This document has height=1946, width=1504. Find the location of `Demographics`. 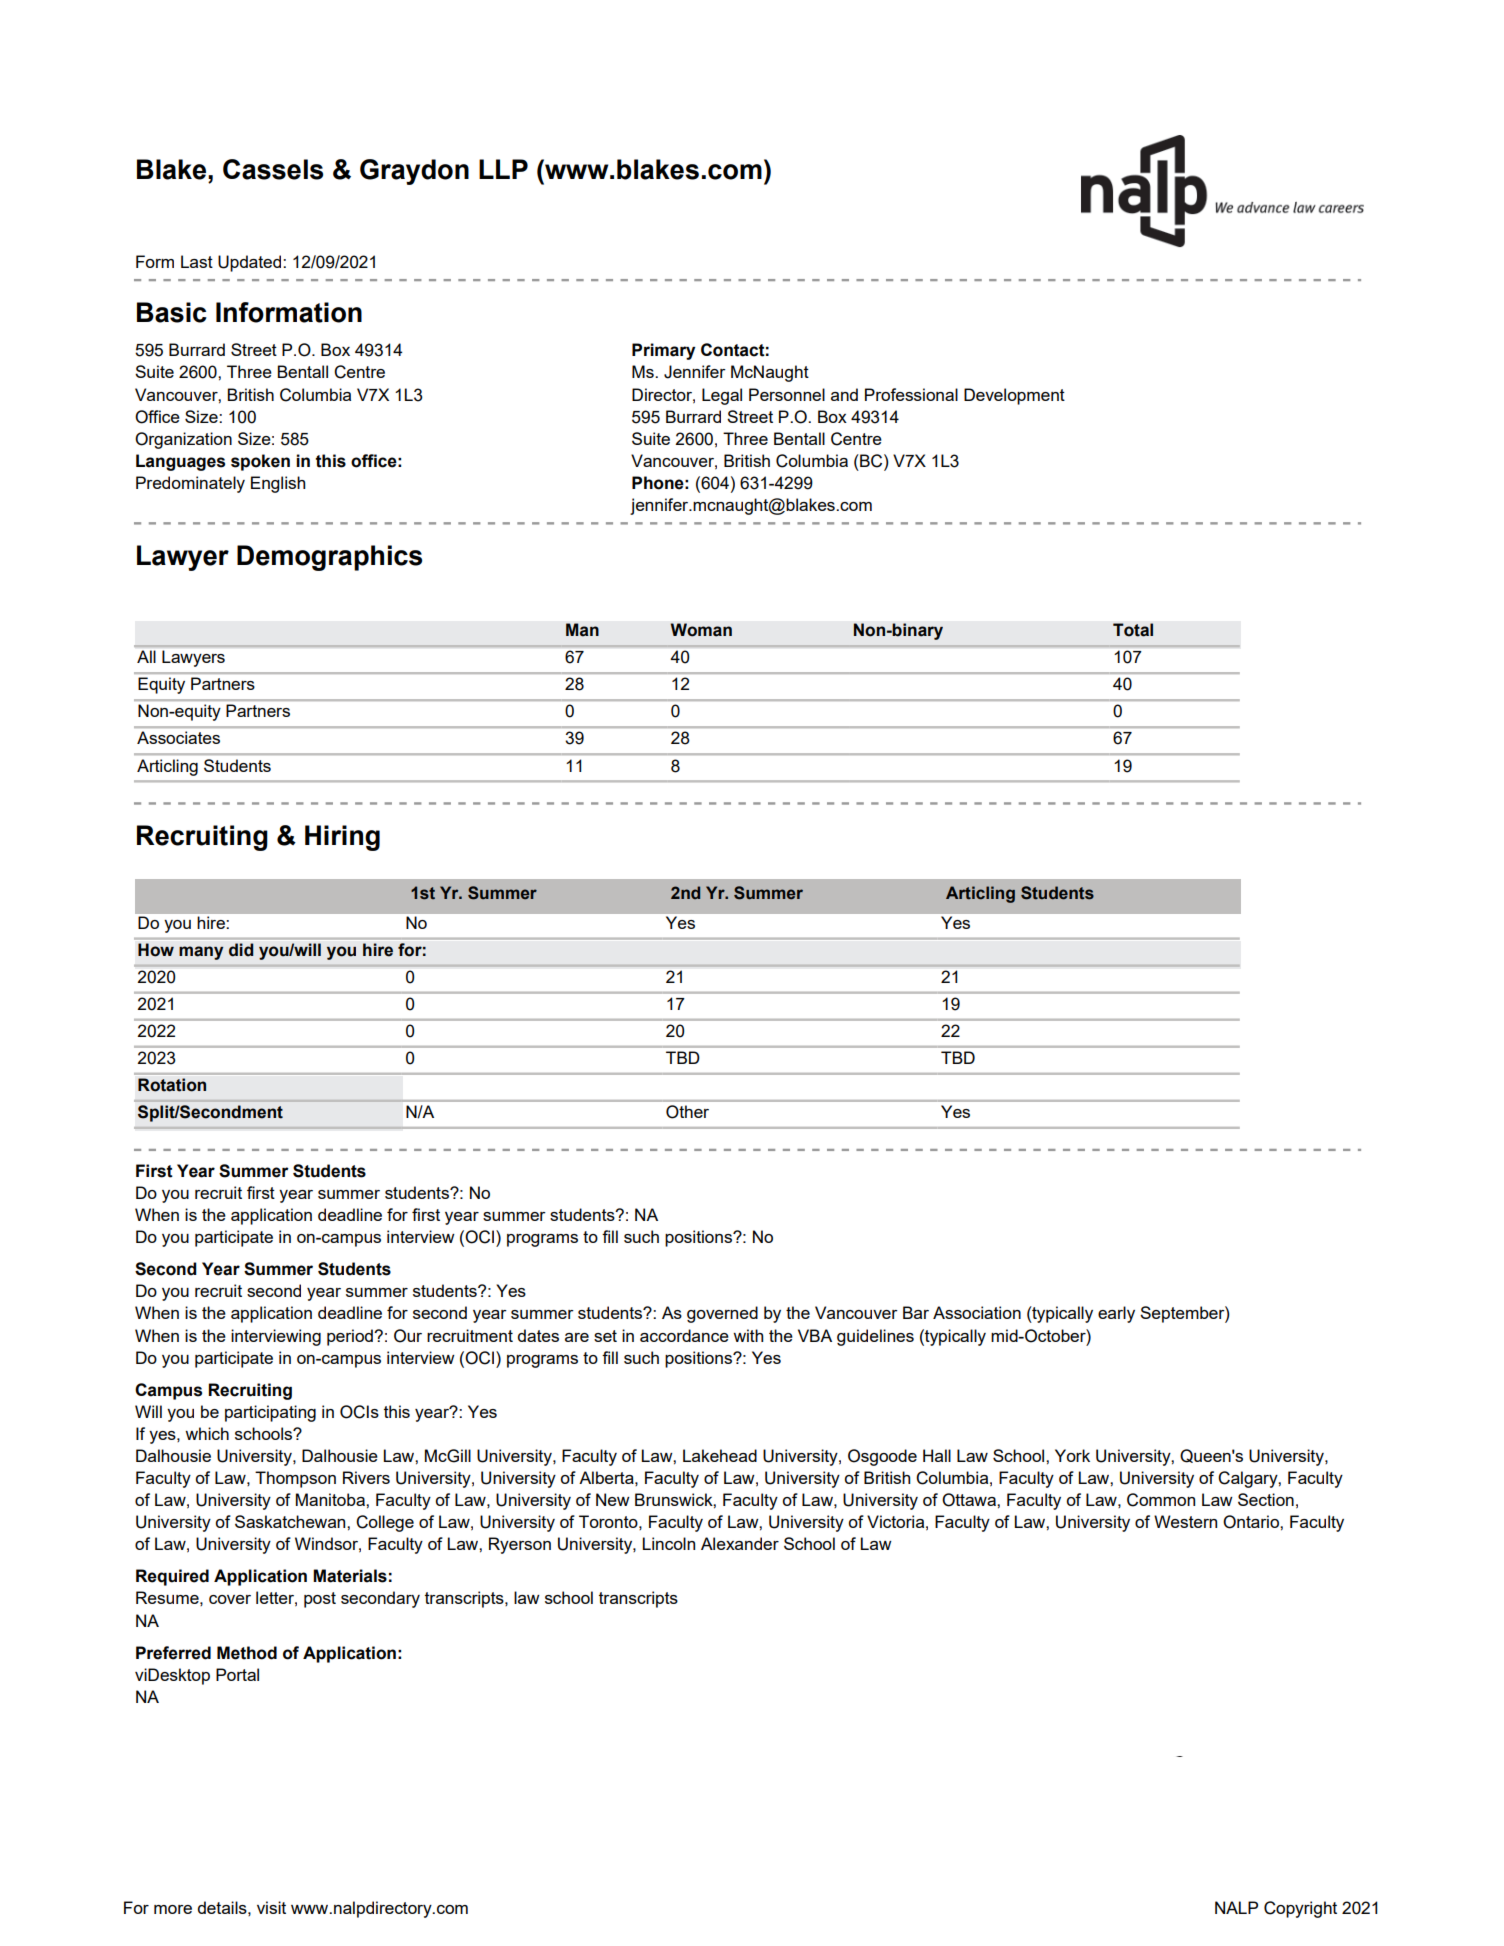

Demographics is located at coordinates (329, 558).
